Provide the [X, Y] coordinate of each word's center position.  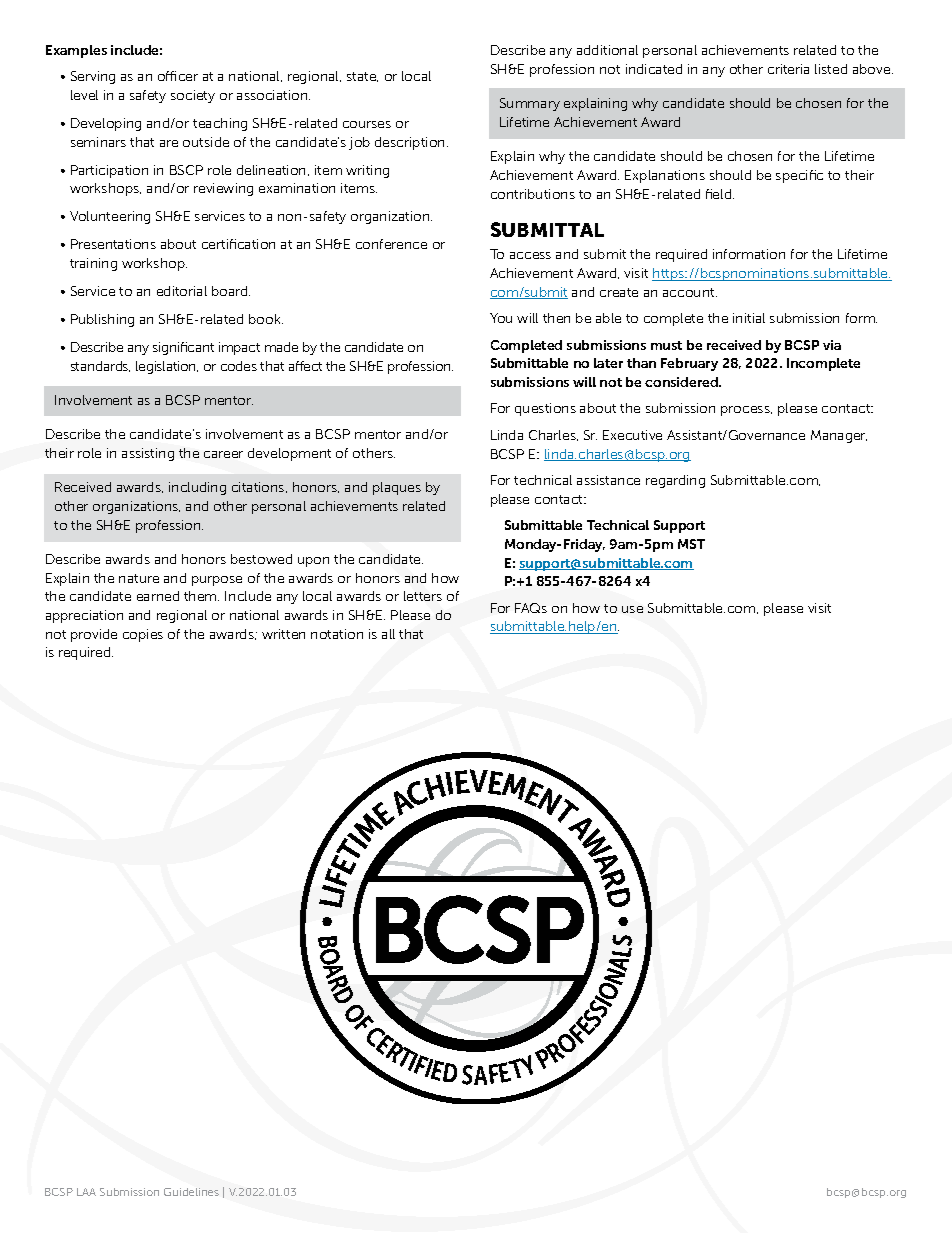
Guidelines [191, 1192]
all [388, 634]
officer [178, 76]
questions [545, 409]
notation [337, 634]
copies [143, 635]
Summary [530, 104]
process [746, 411]
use [632, 609]
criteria [788, 69]
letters [423, 596]
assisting [148, 454]
